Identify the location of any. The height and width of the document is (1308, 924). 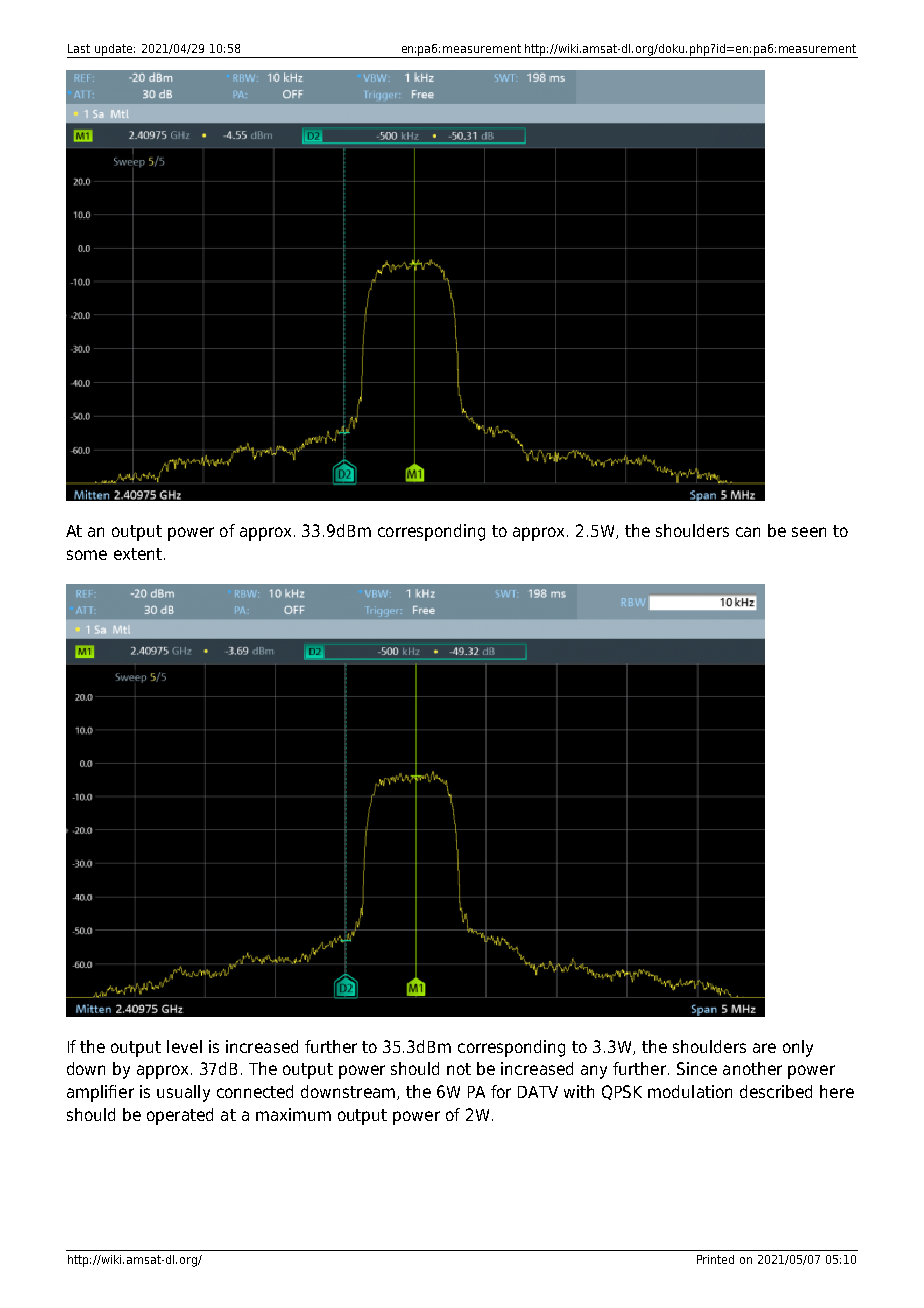
(594, 1072).
